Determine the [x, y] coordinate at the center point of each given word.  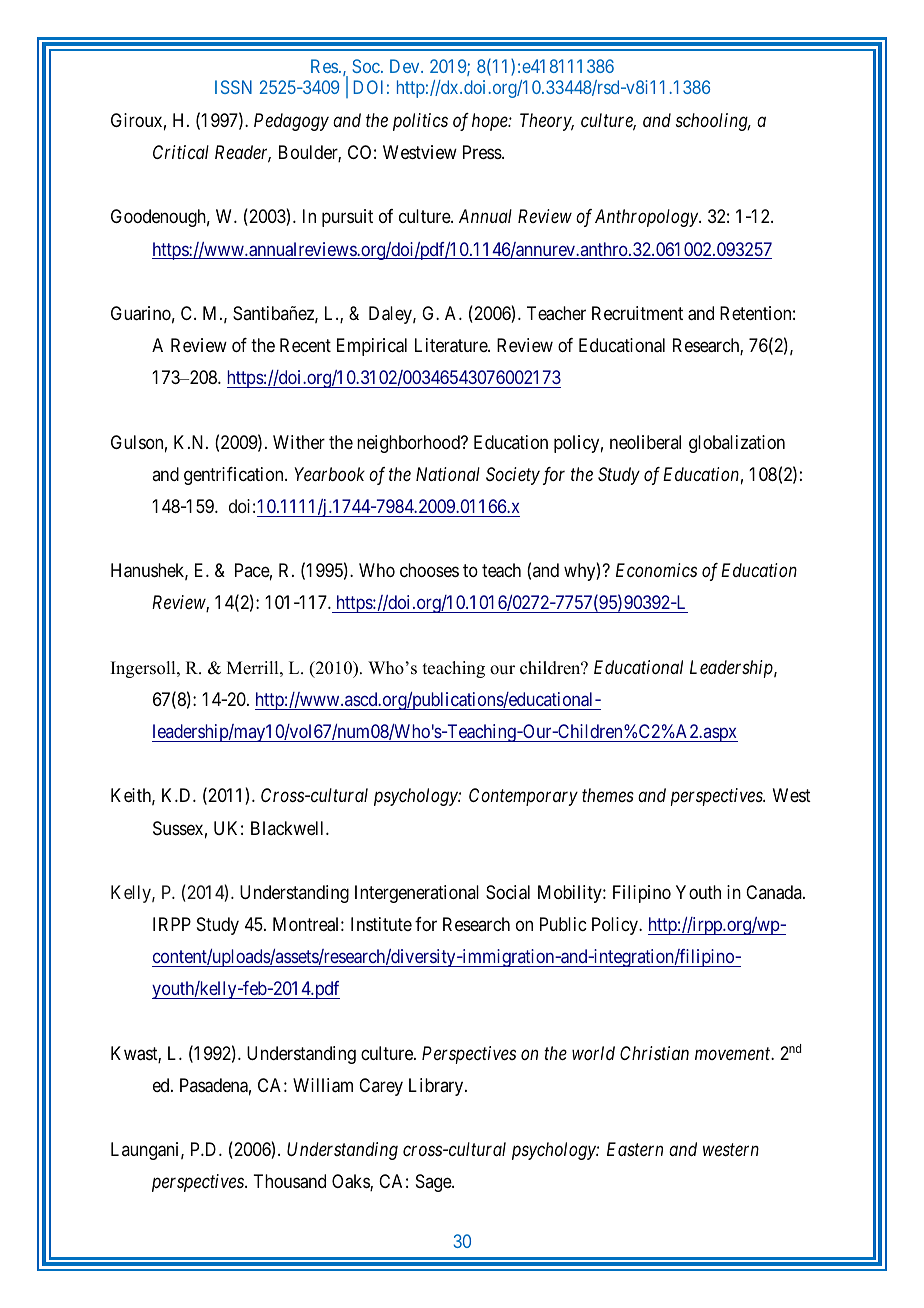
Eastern [635, 1149]
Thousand [289, 1181]
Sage [434, 1183]
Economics [656, 570]
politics [420, 122]
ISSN [233, 87]
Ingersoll [144, 669]
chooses [429, 570]
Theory [547, 122]
